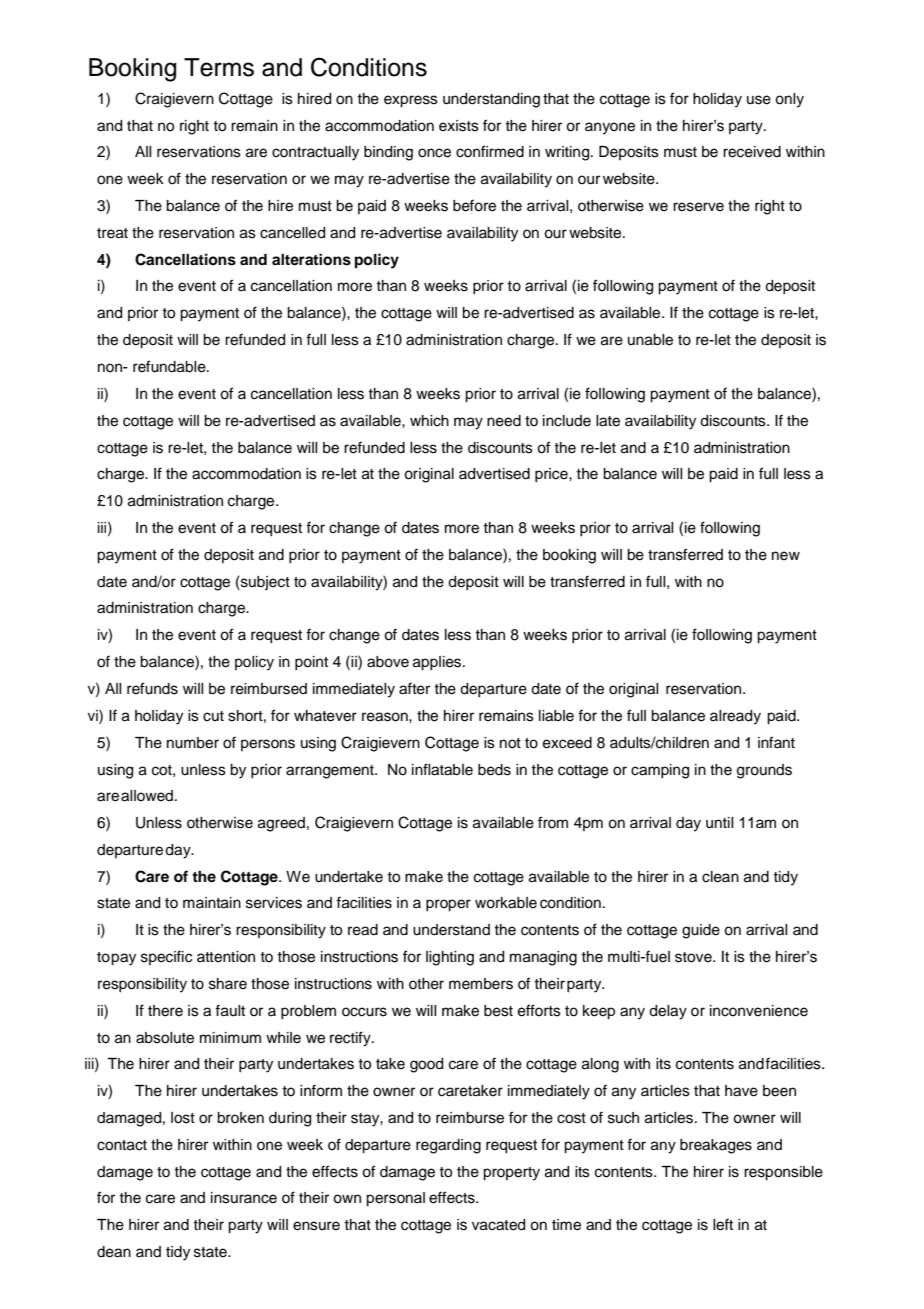  I want to click on Terms, so click(219, 67).
